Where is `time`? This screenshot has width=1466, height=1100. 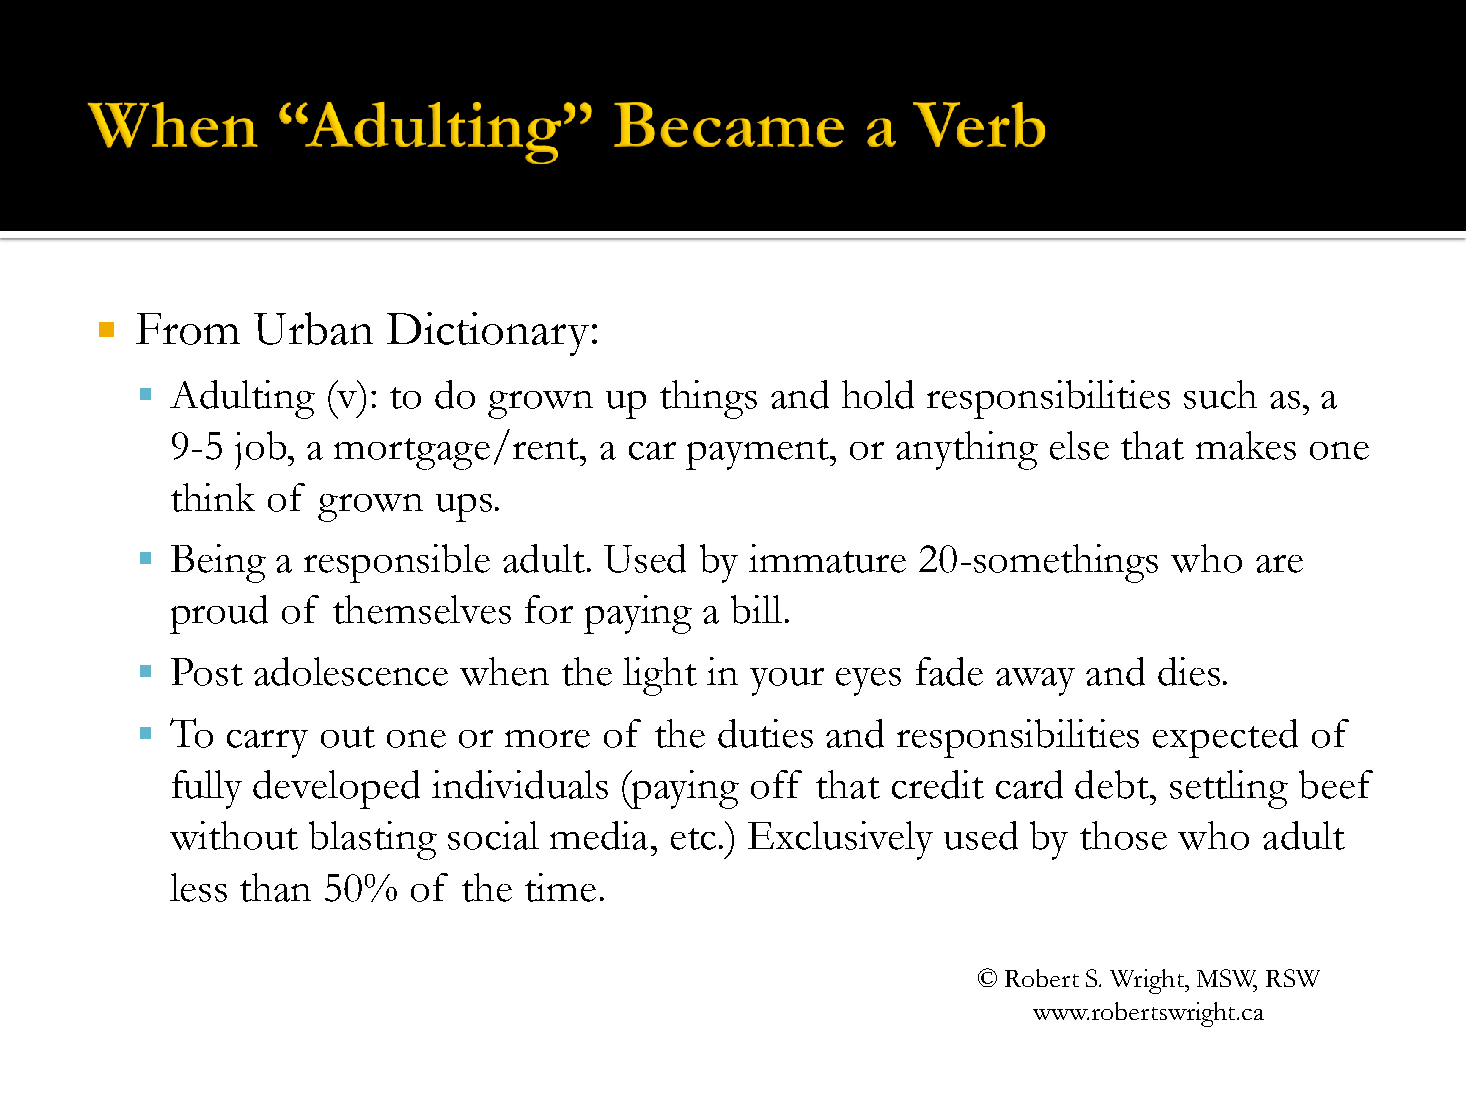
time is located at coordinates (560, 887).
